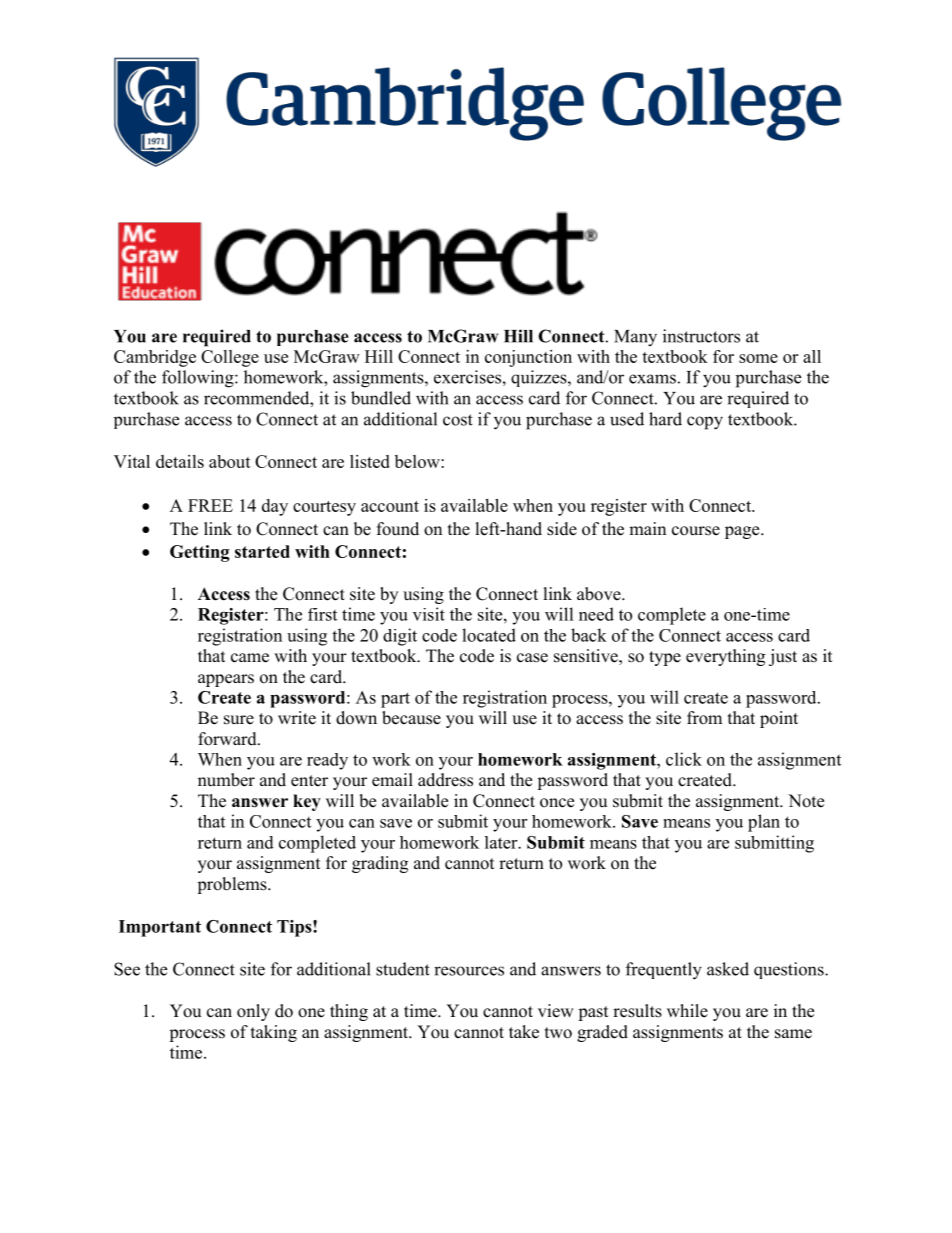  Describe the element at coordinates (395, 700) in the screenshot. I see `part` at that location.
